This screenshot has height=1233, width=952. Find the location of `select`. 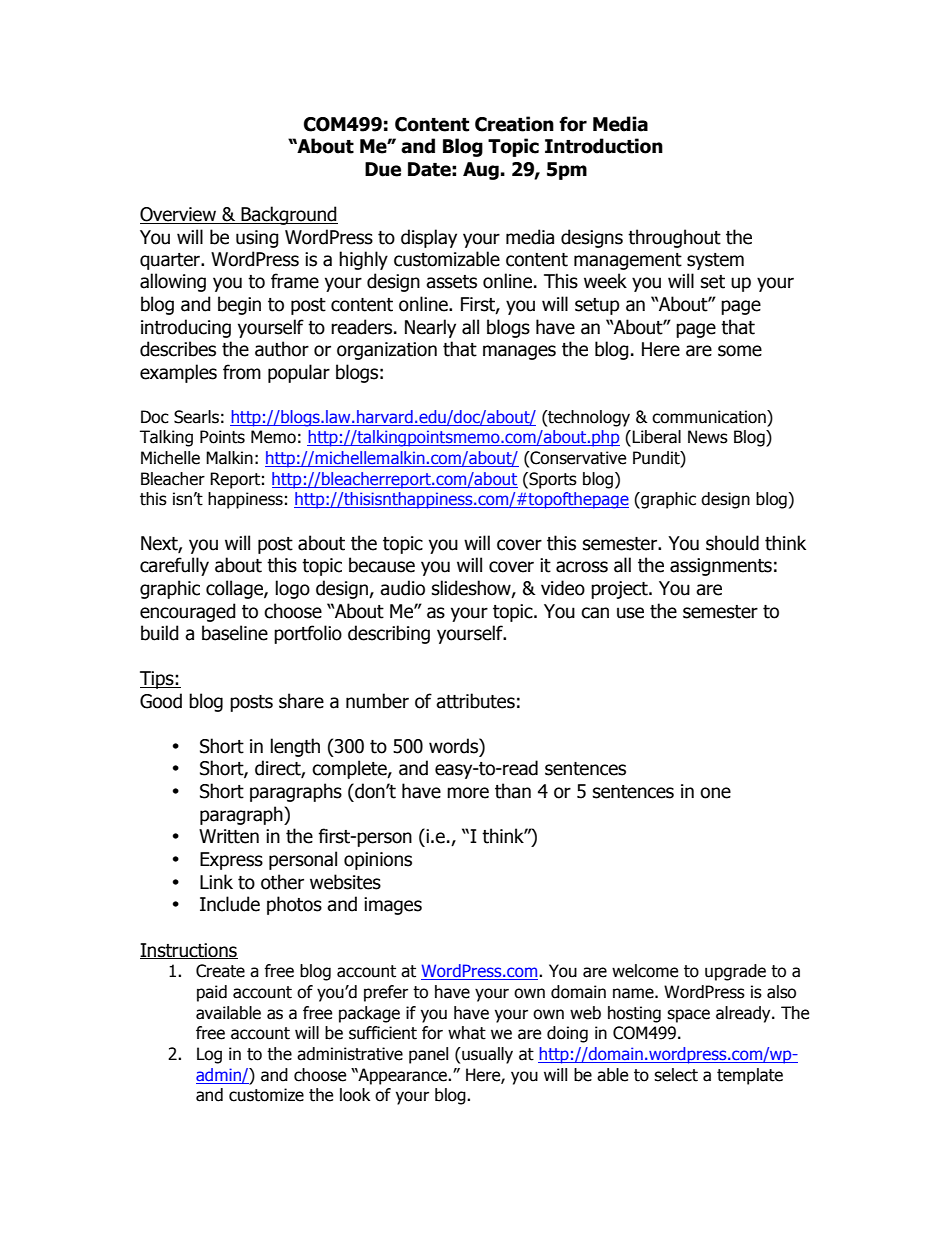

select is located at coordinates (676, 1075).
